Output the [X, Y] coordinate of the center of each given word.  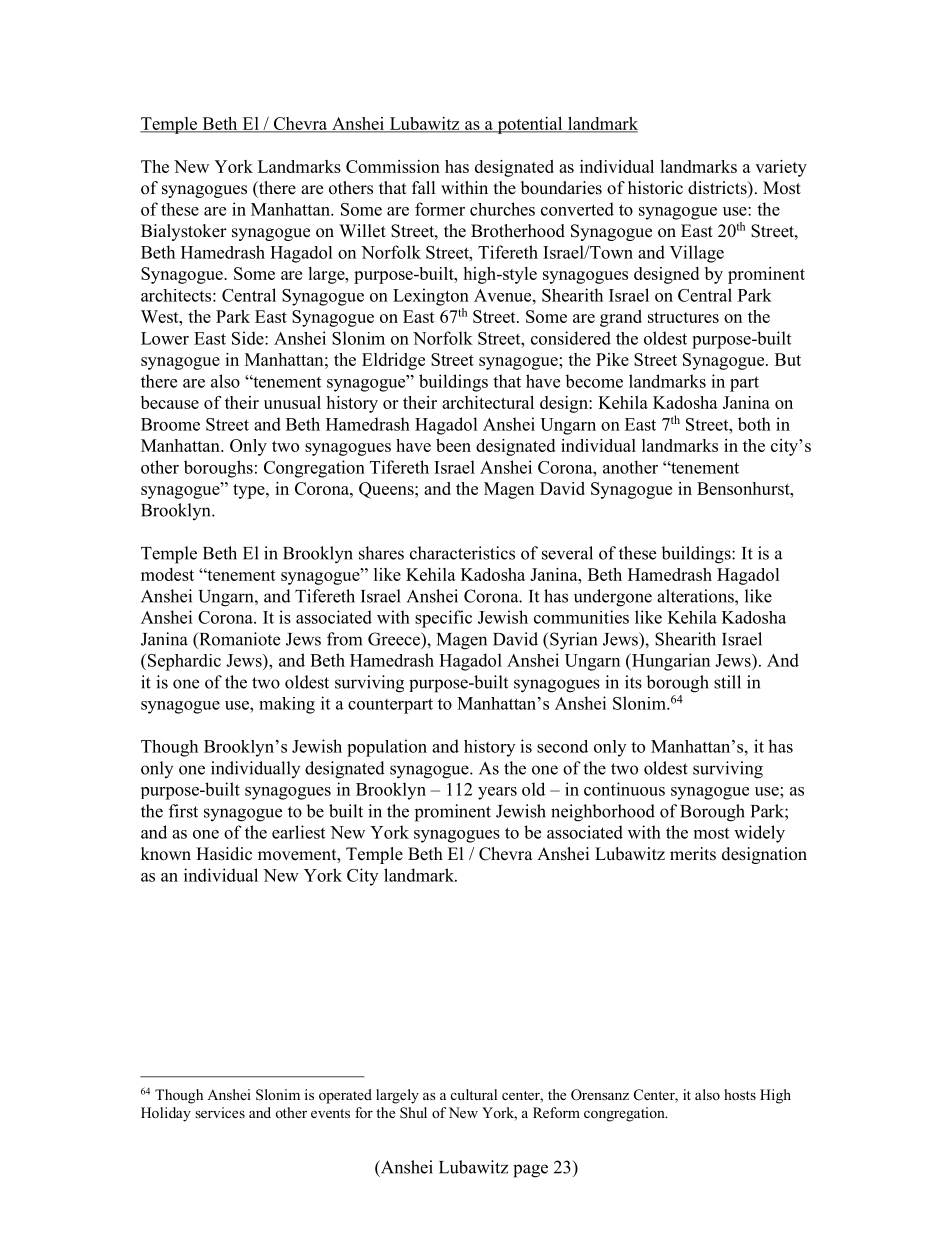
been [453, 445]
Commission [393, 166]
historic [655, 188]
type [250, 491]
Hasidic [224, 854]
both [754, 424]
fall [424, 187]
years [497, 793]
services [220, 1112]
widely [759, 834]
